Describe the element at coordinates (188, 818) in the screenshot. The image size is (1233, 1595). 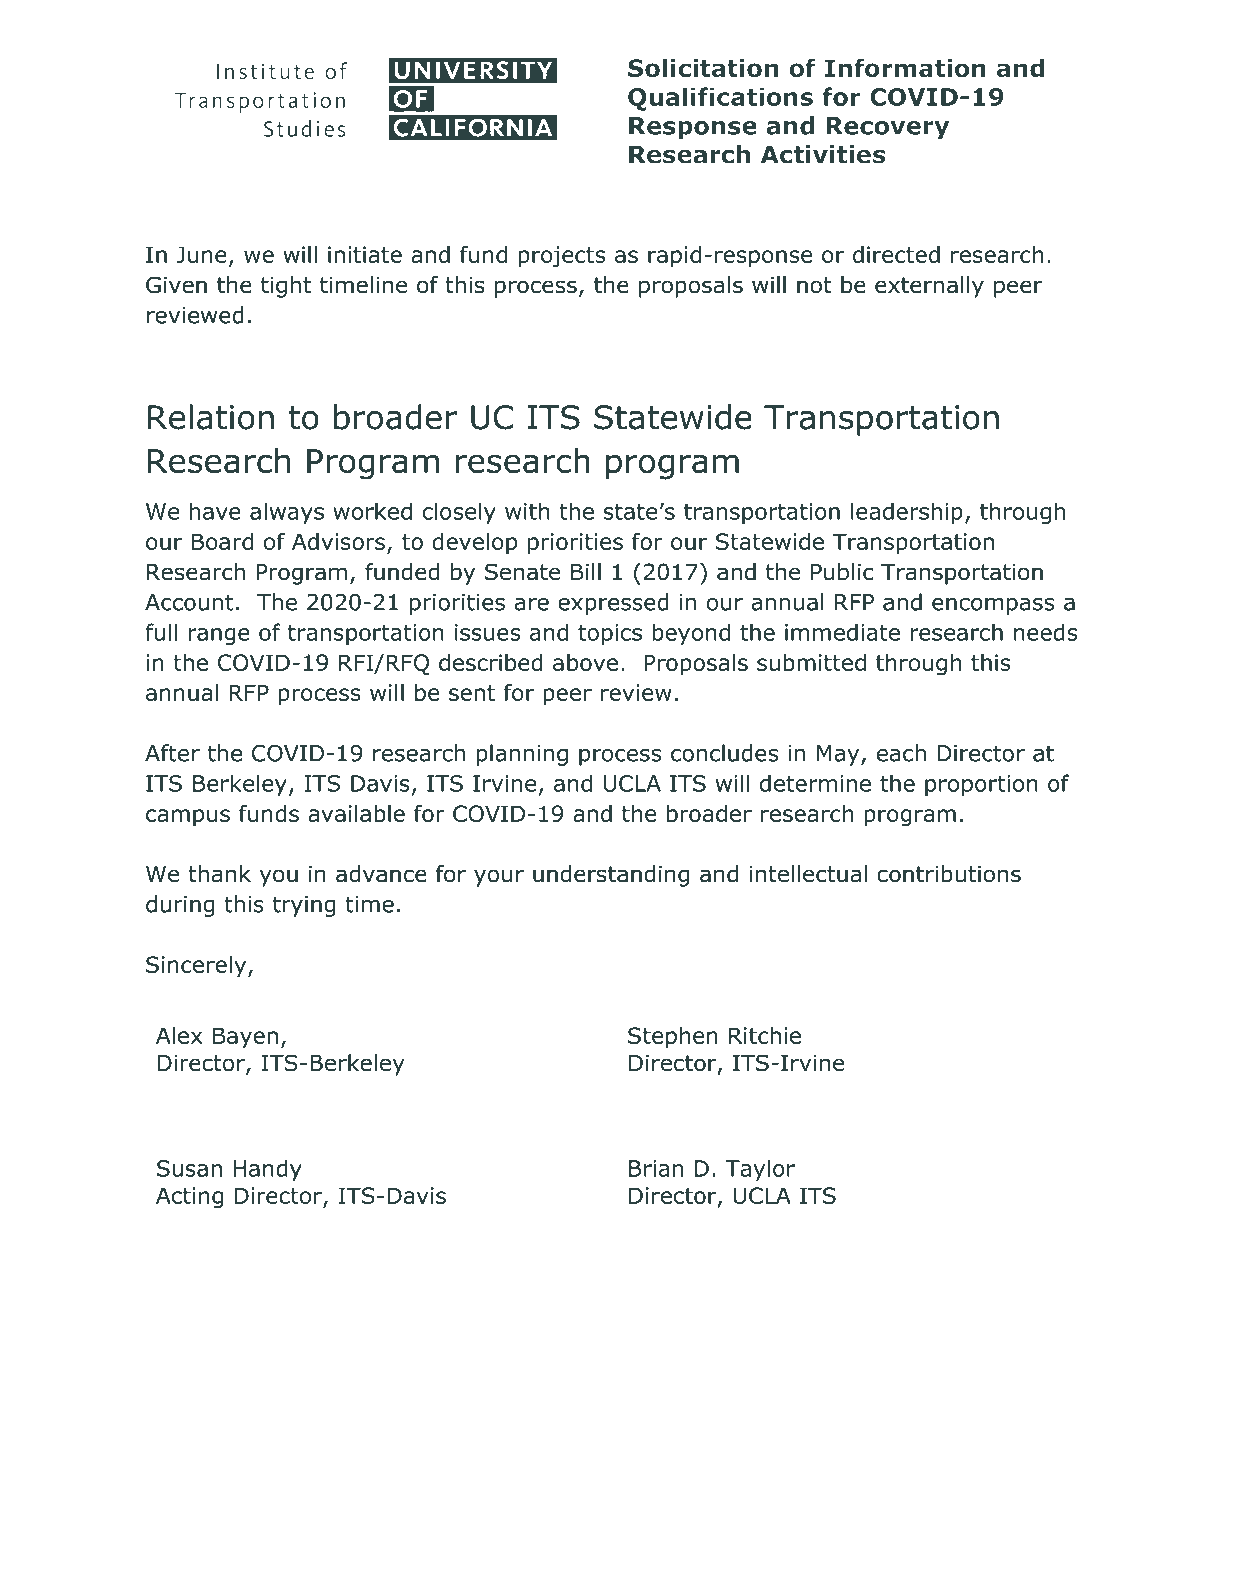
I see `campus` at that location.
